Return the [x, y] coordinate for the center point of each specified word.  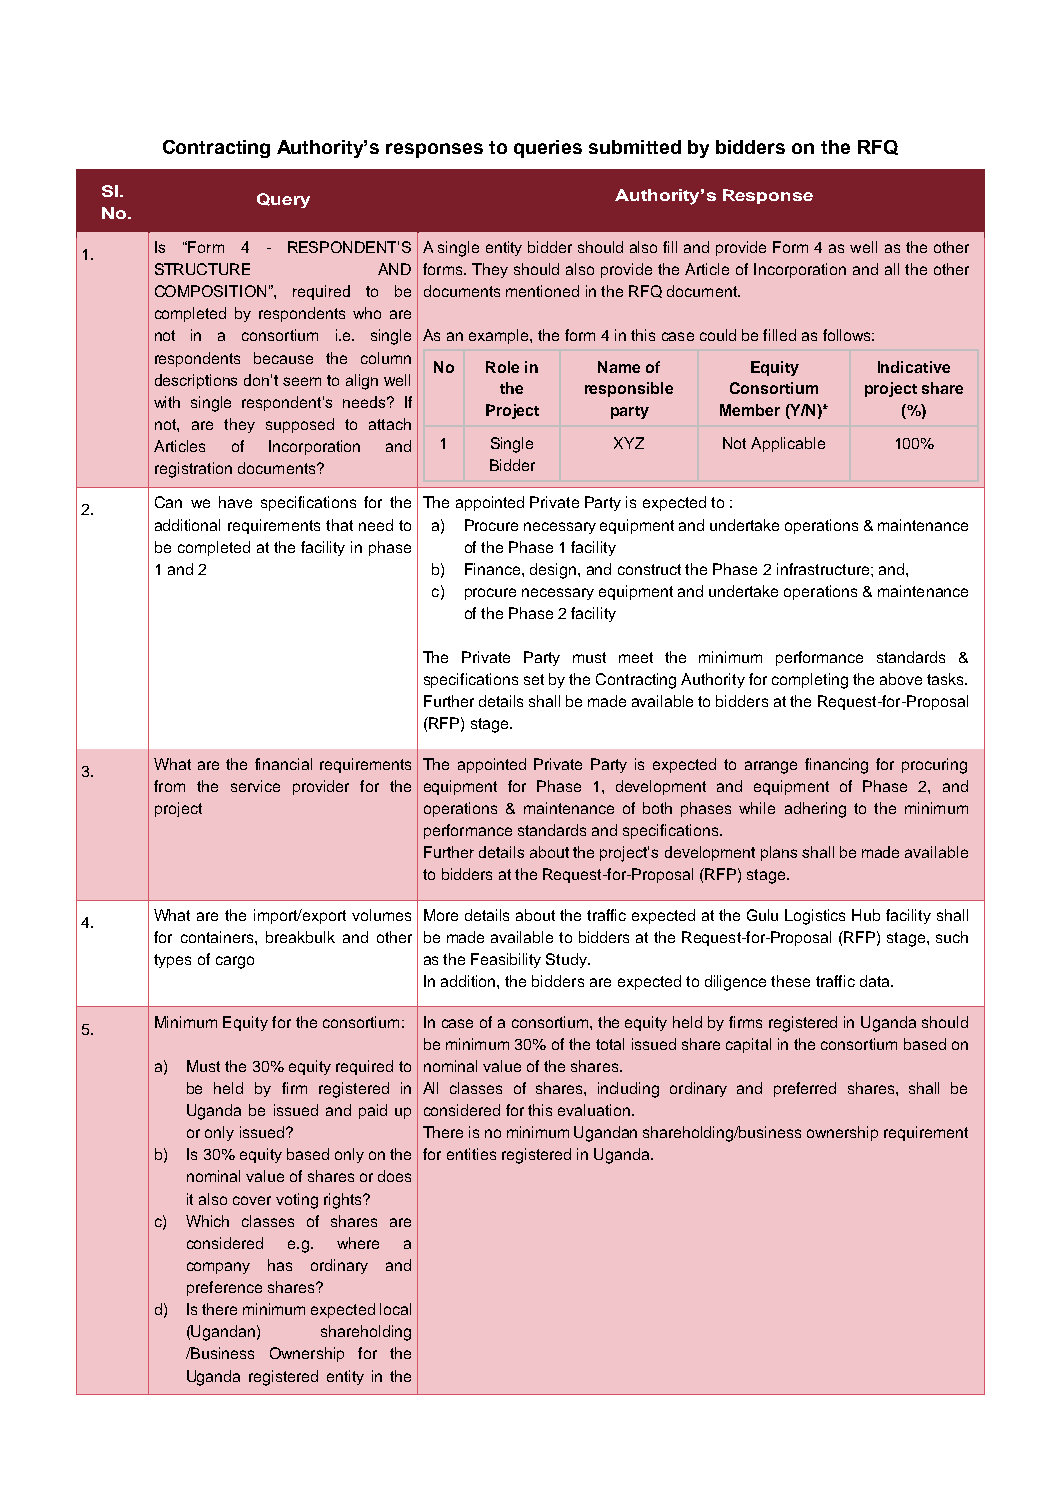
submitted [635, 147]
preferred [805, 1089]
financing [836, 766]
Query [283, 200]
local [395, 1309]
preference [224, 1288]
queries [548, 149]
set [534, 679]
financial [283, 764]
